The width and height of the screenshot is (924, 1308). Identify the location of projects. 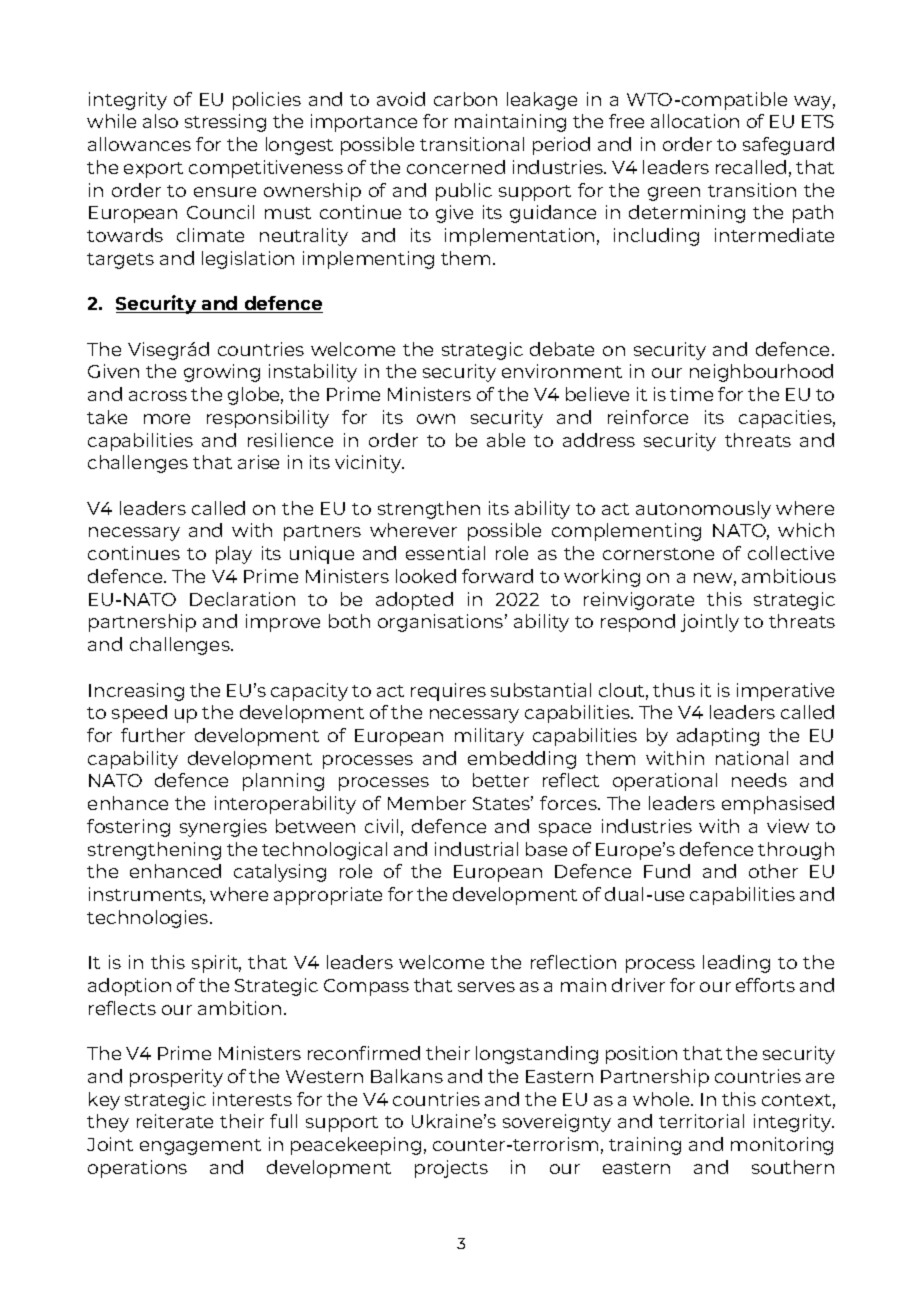
(451, 1169).
